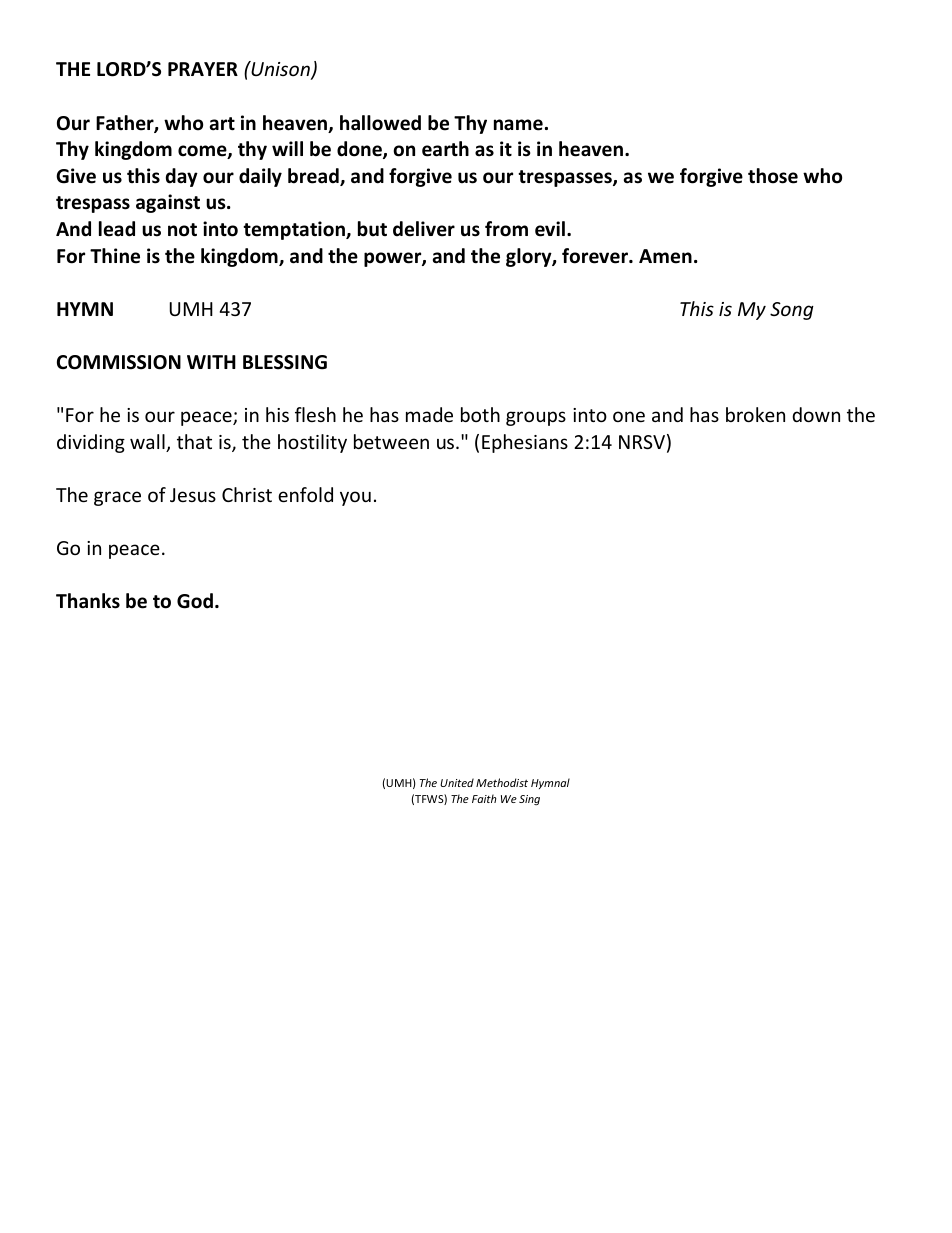 The image size is (952, 1233). I want to click on those, so click(773, 176).
